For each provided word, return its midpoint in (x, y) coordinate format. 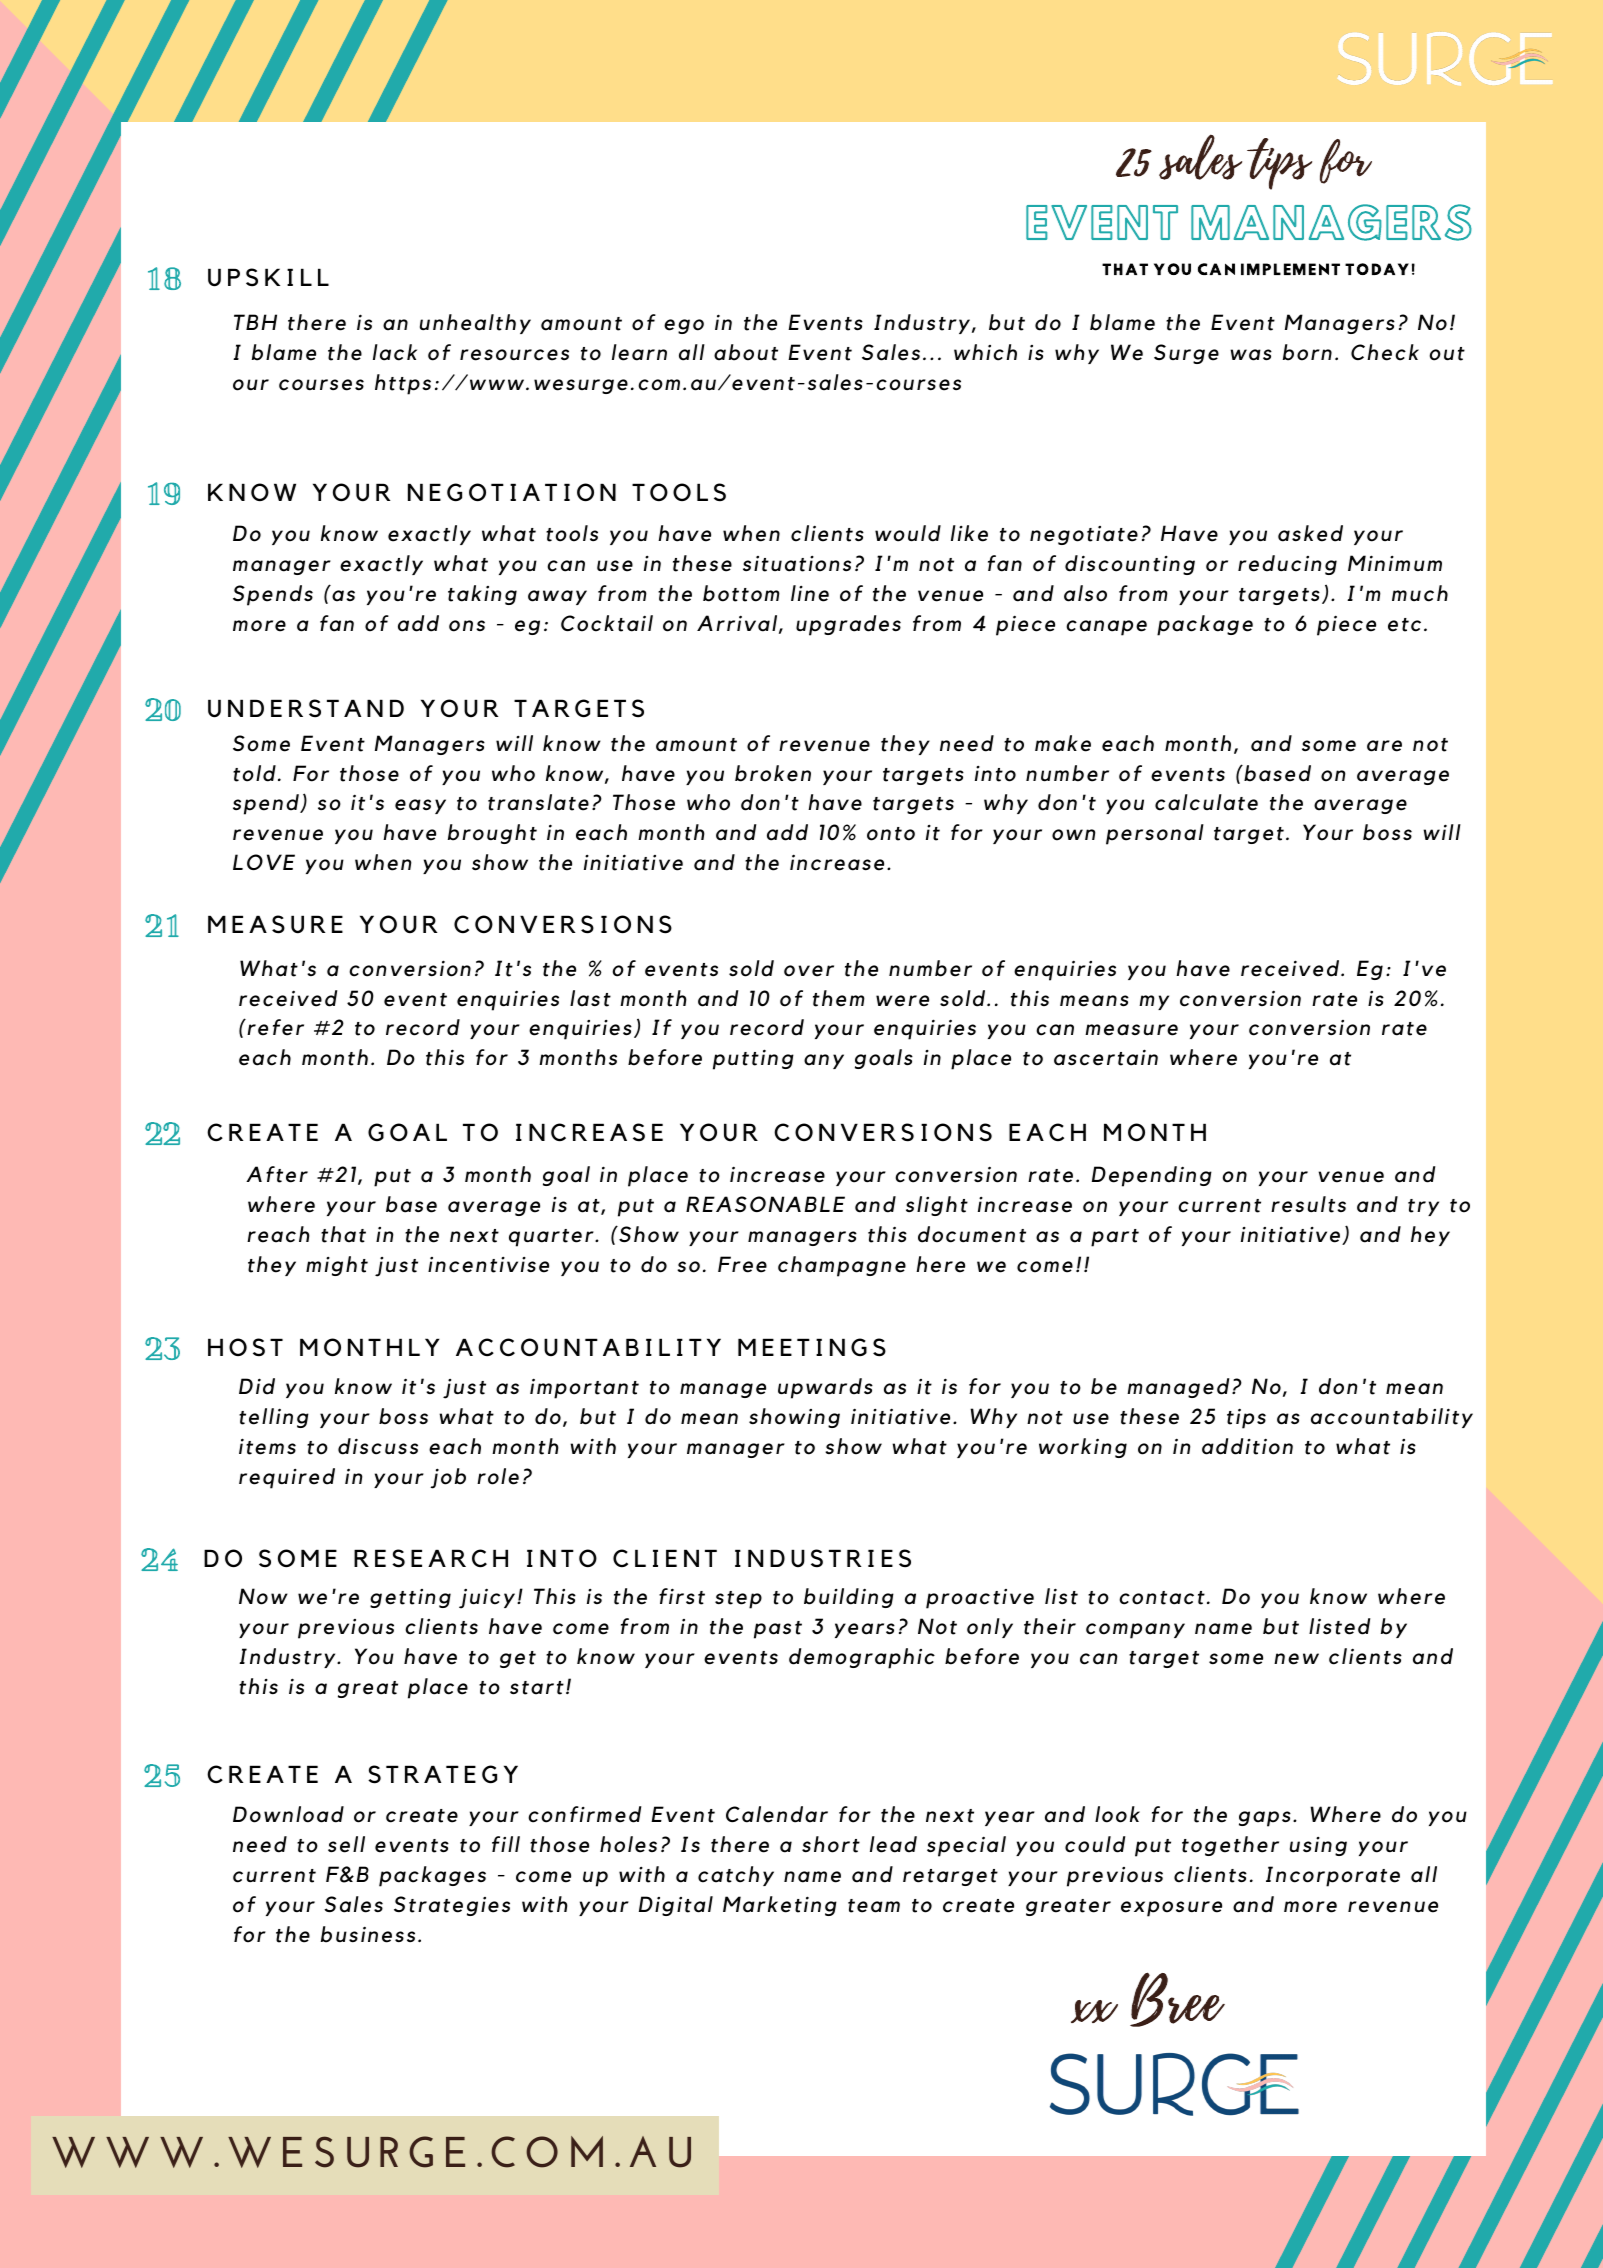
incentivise (488, 1265)
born (1307, 352)
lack (395, 352)
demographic (862, 1658)
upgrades (848, 625)
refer (274, 1027)
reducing (1287, 565)
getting (410, 1598)
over (809, 971)
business (368, 1934)
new (1296, 1659)
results (1308, 1204)
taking (482, 595)
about (746, 352)
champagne (842, 1266)
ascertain (1106, 1057)
